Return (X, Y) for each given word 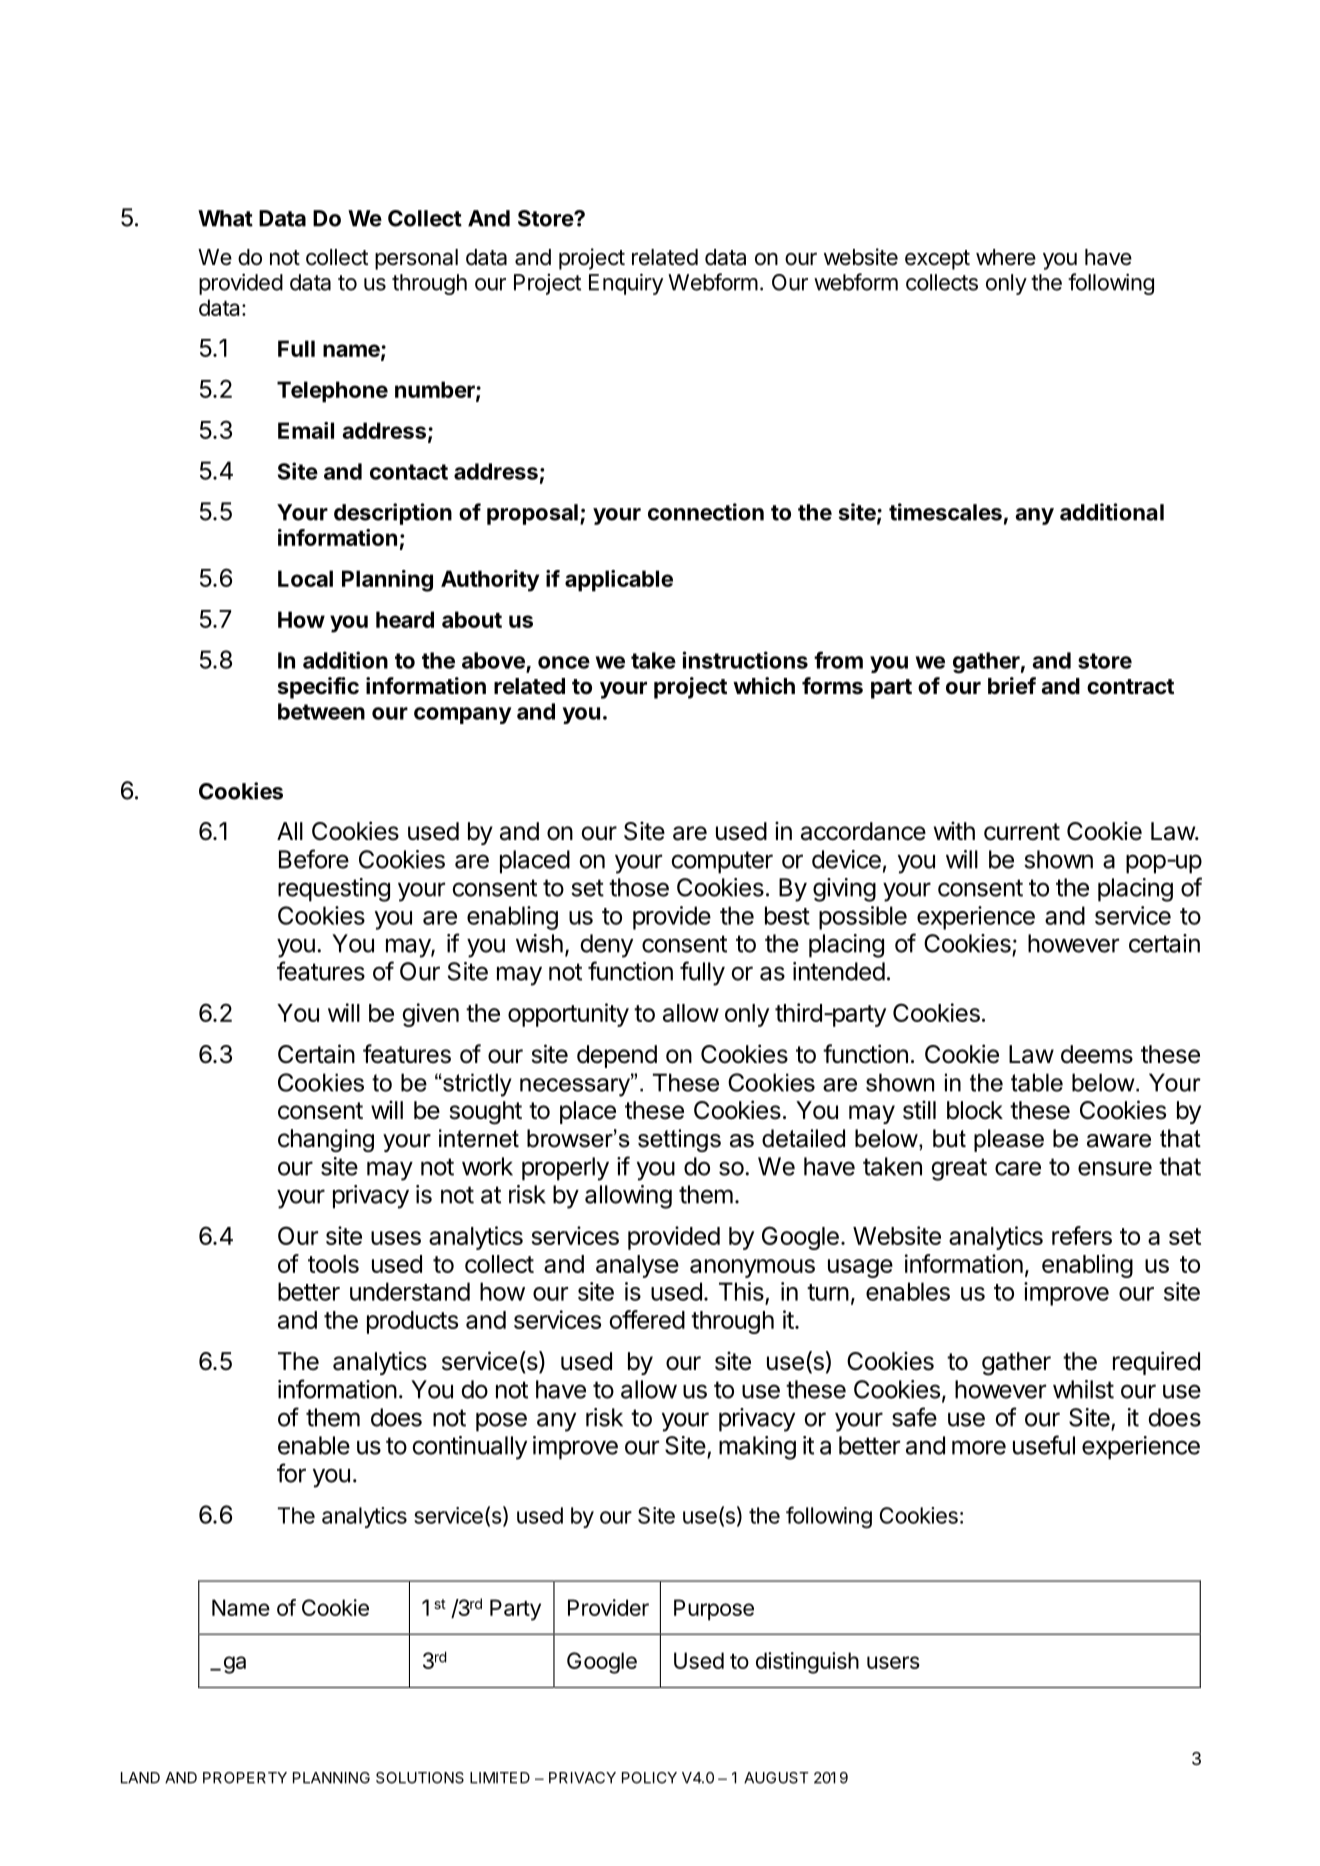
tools (333, 1264)
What (225, 218)
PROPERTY (245, 1778)
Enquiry (626, 284)
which (764, 685)
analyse (637, 1266)
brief (1012, 685)
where (1006, 257)
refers (1082, 1235)
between (321, 711)
